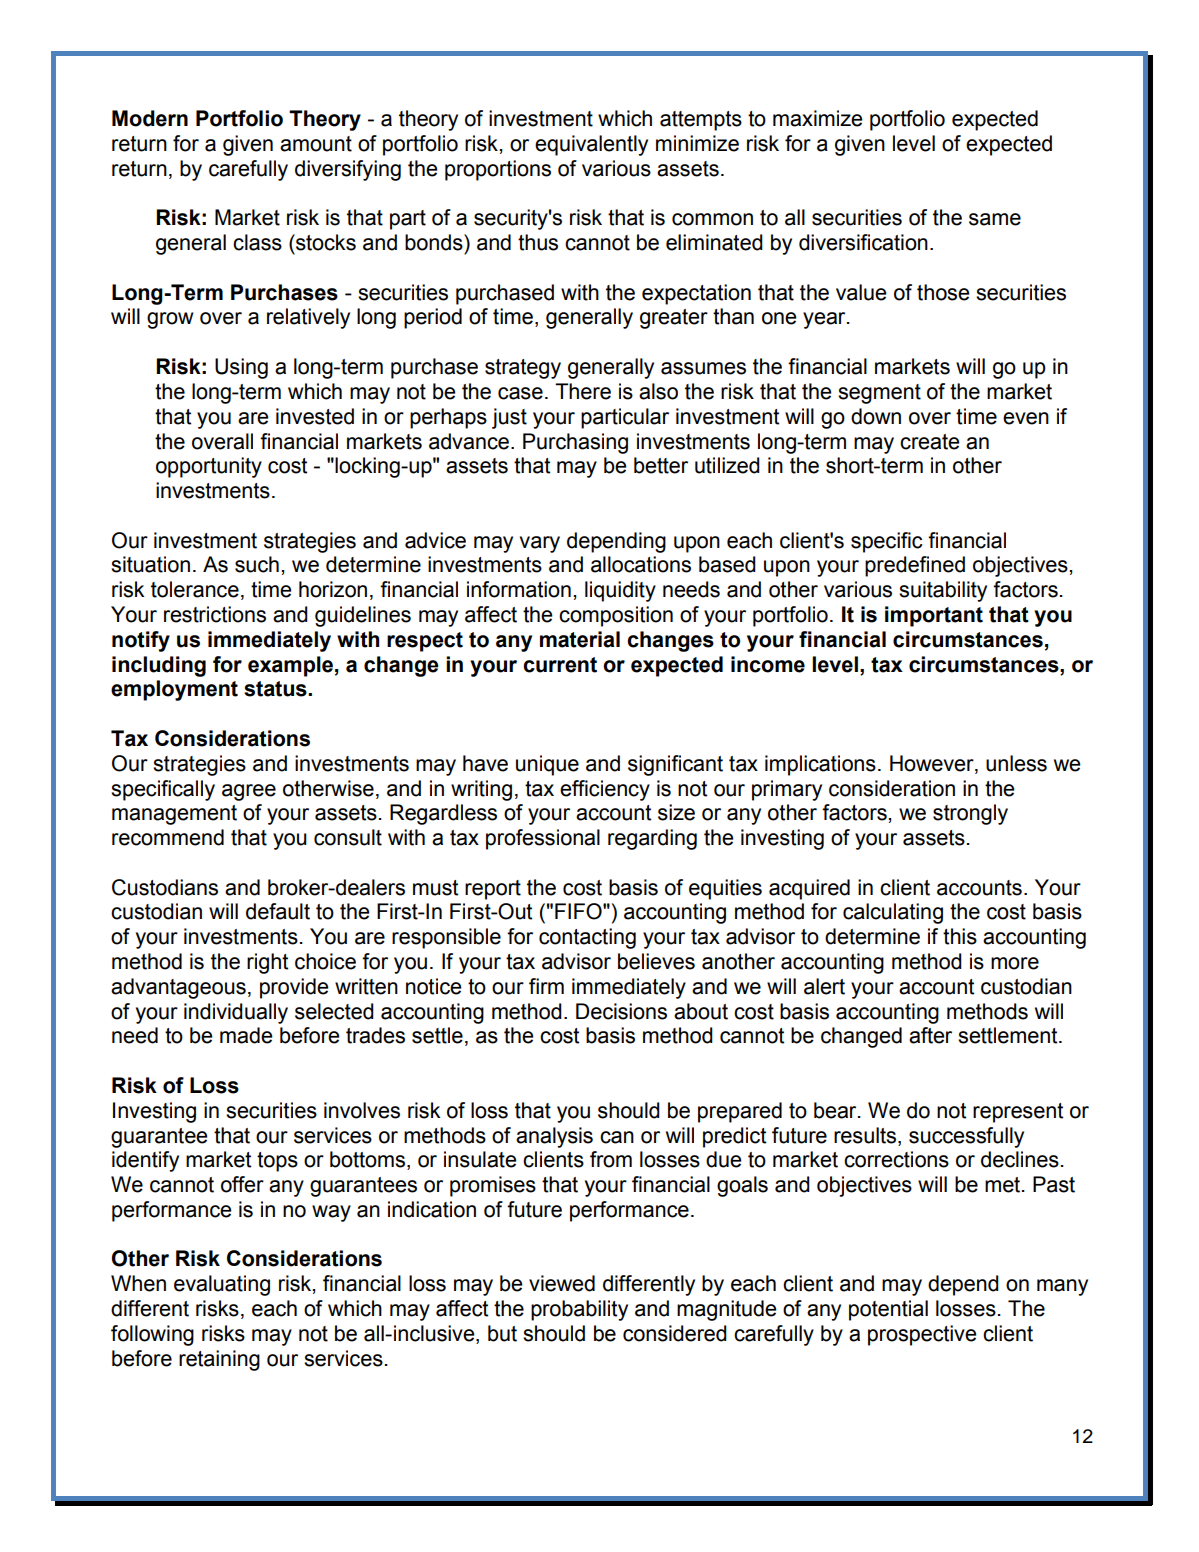  What do you see at coordinates (249, 792) in the page?
I see `agree` at bounding box center [249, 792].
